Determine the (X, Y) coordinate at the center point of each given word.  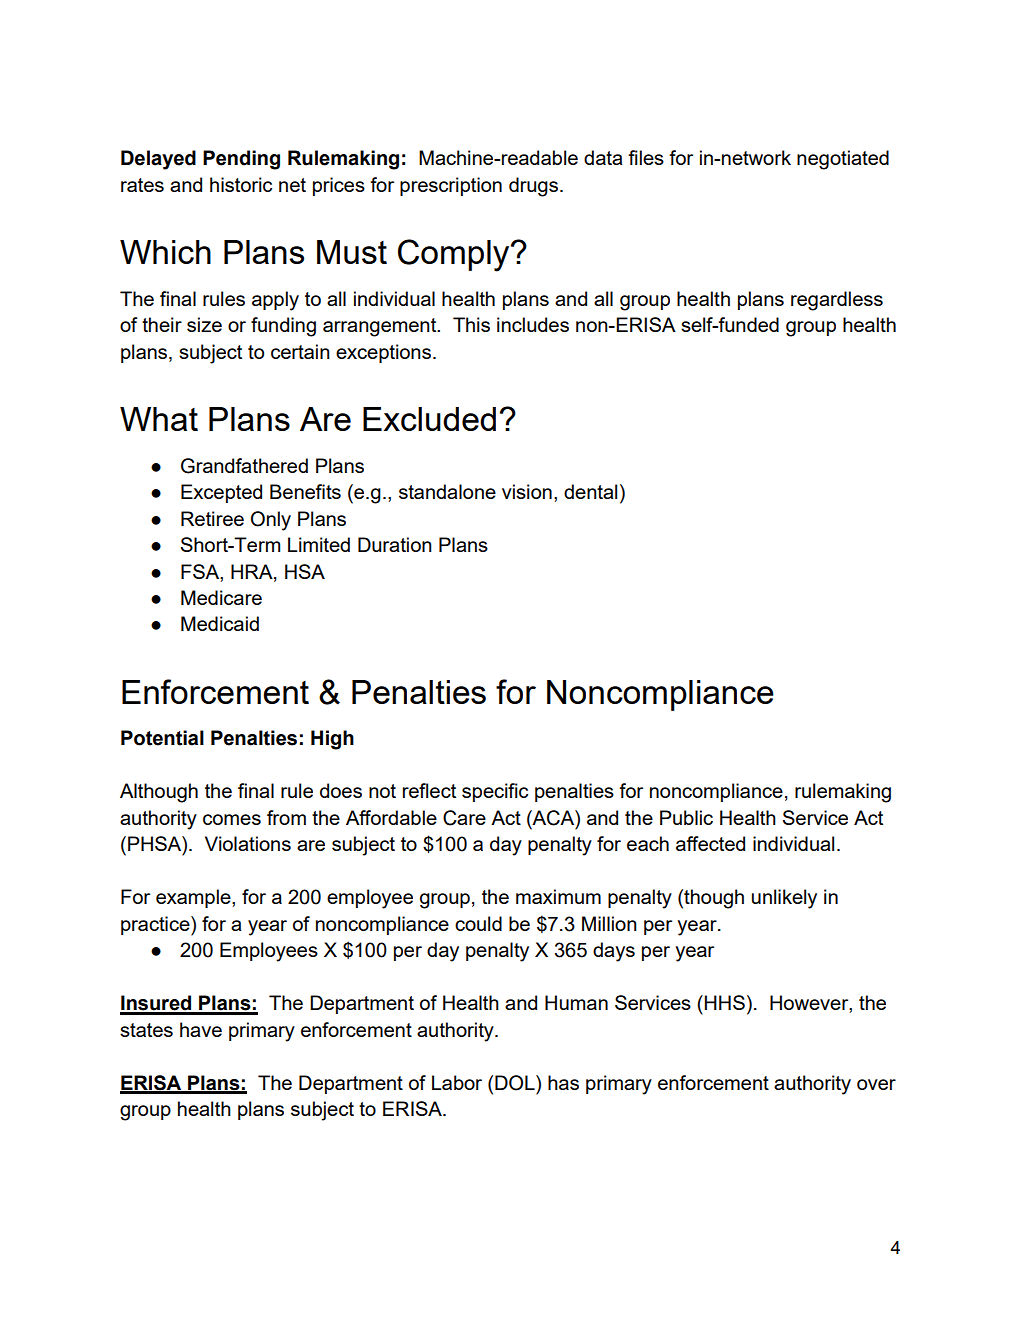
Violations (248, 843)
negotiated (843, 160)
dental (590, 491)
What (159, 419)
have (201, 1029)
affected (710, 843)
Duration (395, 544)
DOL (516, 1083)
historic (241, 184)
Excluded (429, 419)
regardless (837, 301)
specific (495, 792)
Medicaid (220, 623)
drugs (533, 187)
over (876, 1084)
